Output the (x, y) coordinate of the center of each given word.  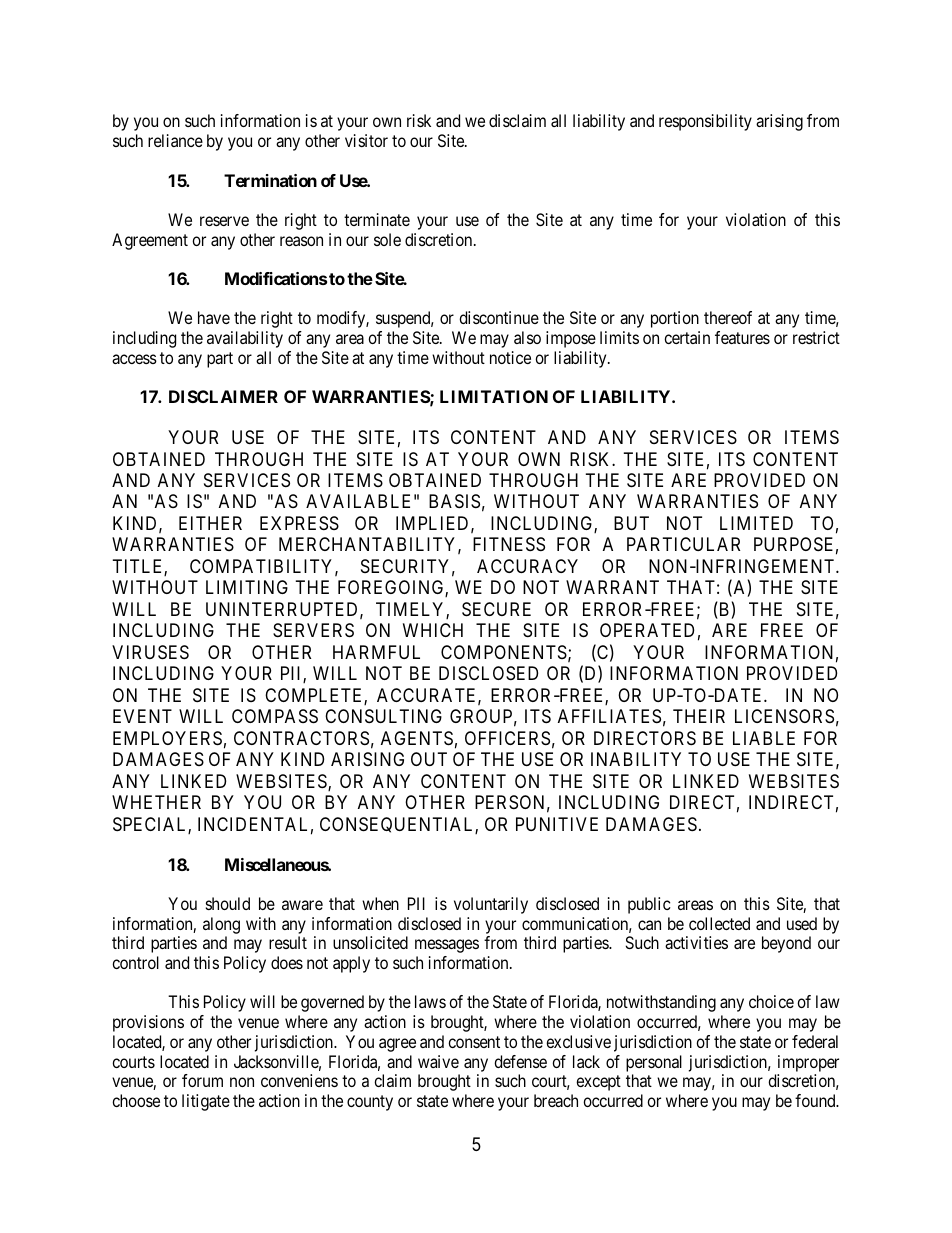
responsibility (705, 122)
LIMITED (756, 523)
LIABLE (764, 738)
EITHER (210, 523)
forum (202, 1080)
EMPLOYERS (167, 738)
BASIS (454, 501)
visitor (366, 140)
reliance (175, 140)
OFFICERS (507, 738)
